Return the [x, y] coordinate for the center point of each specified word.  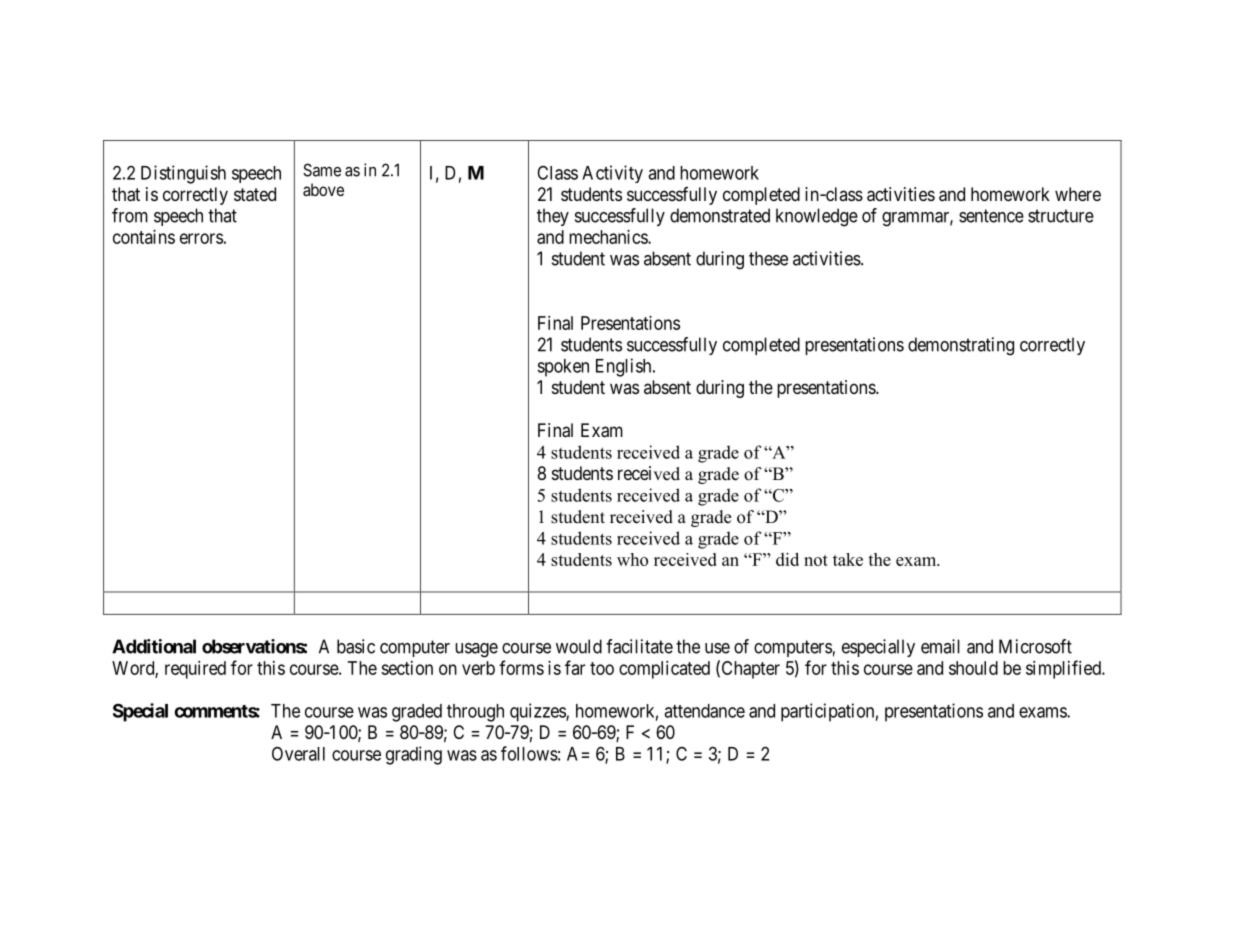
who [632, 559]
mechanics [609, 237]
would [579, 646]
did [787, 559]
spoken [563, 368]
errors [201, 238]
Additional [154, 646]
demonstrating [961, 346]
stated [255, 194]
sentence [991, 216]
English [625, 367]
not [816, 560]
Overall [298, 753]
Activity [612, 174]
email [940, 646]
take [848, 559]
